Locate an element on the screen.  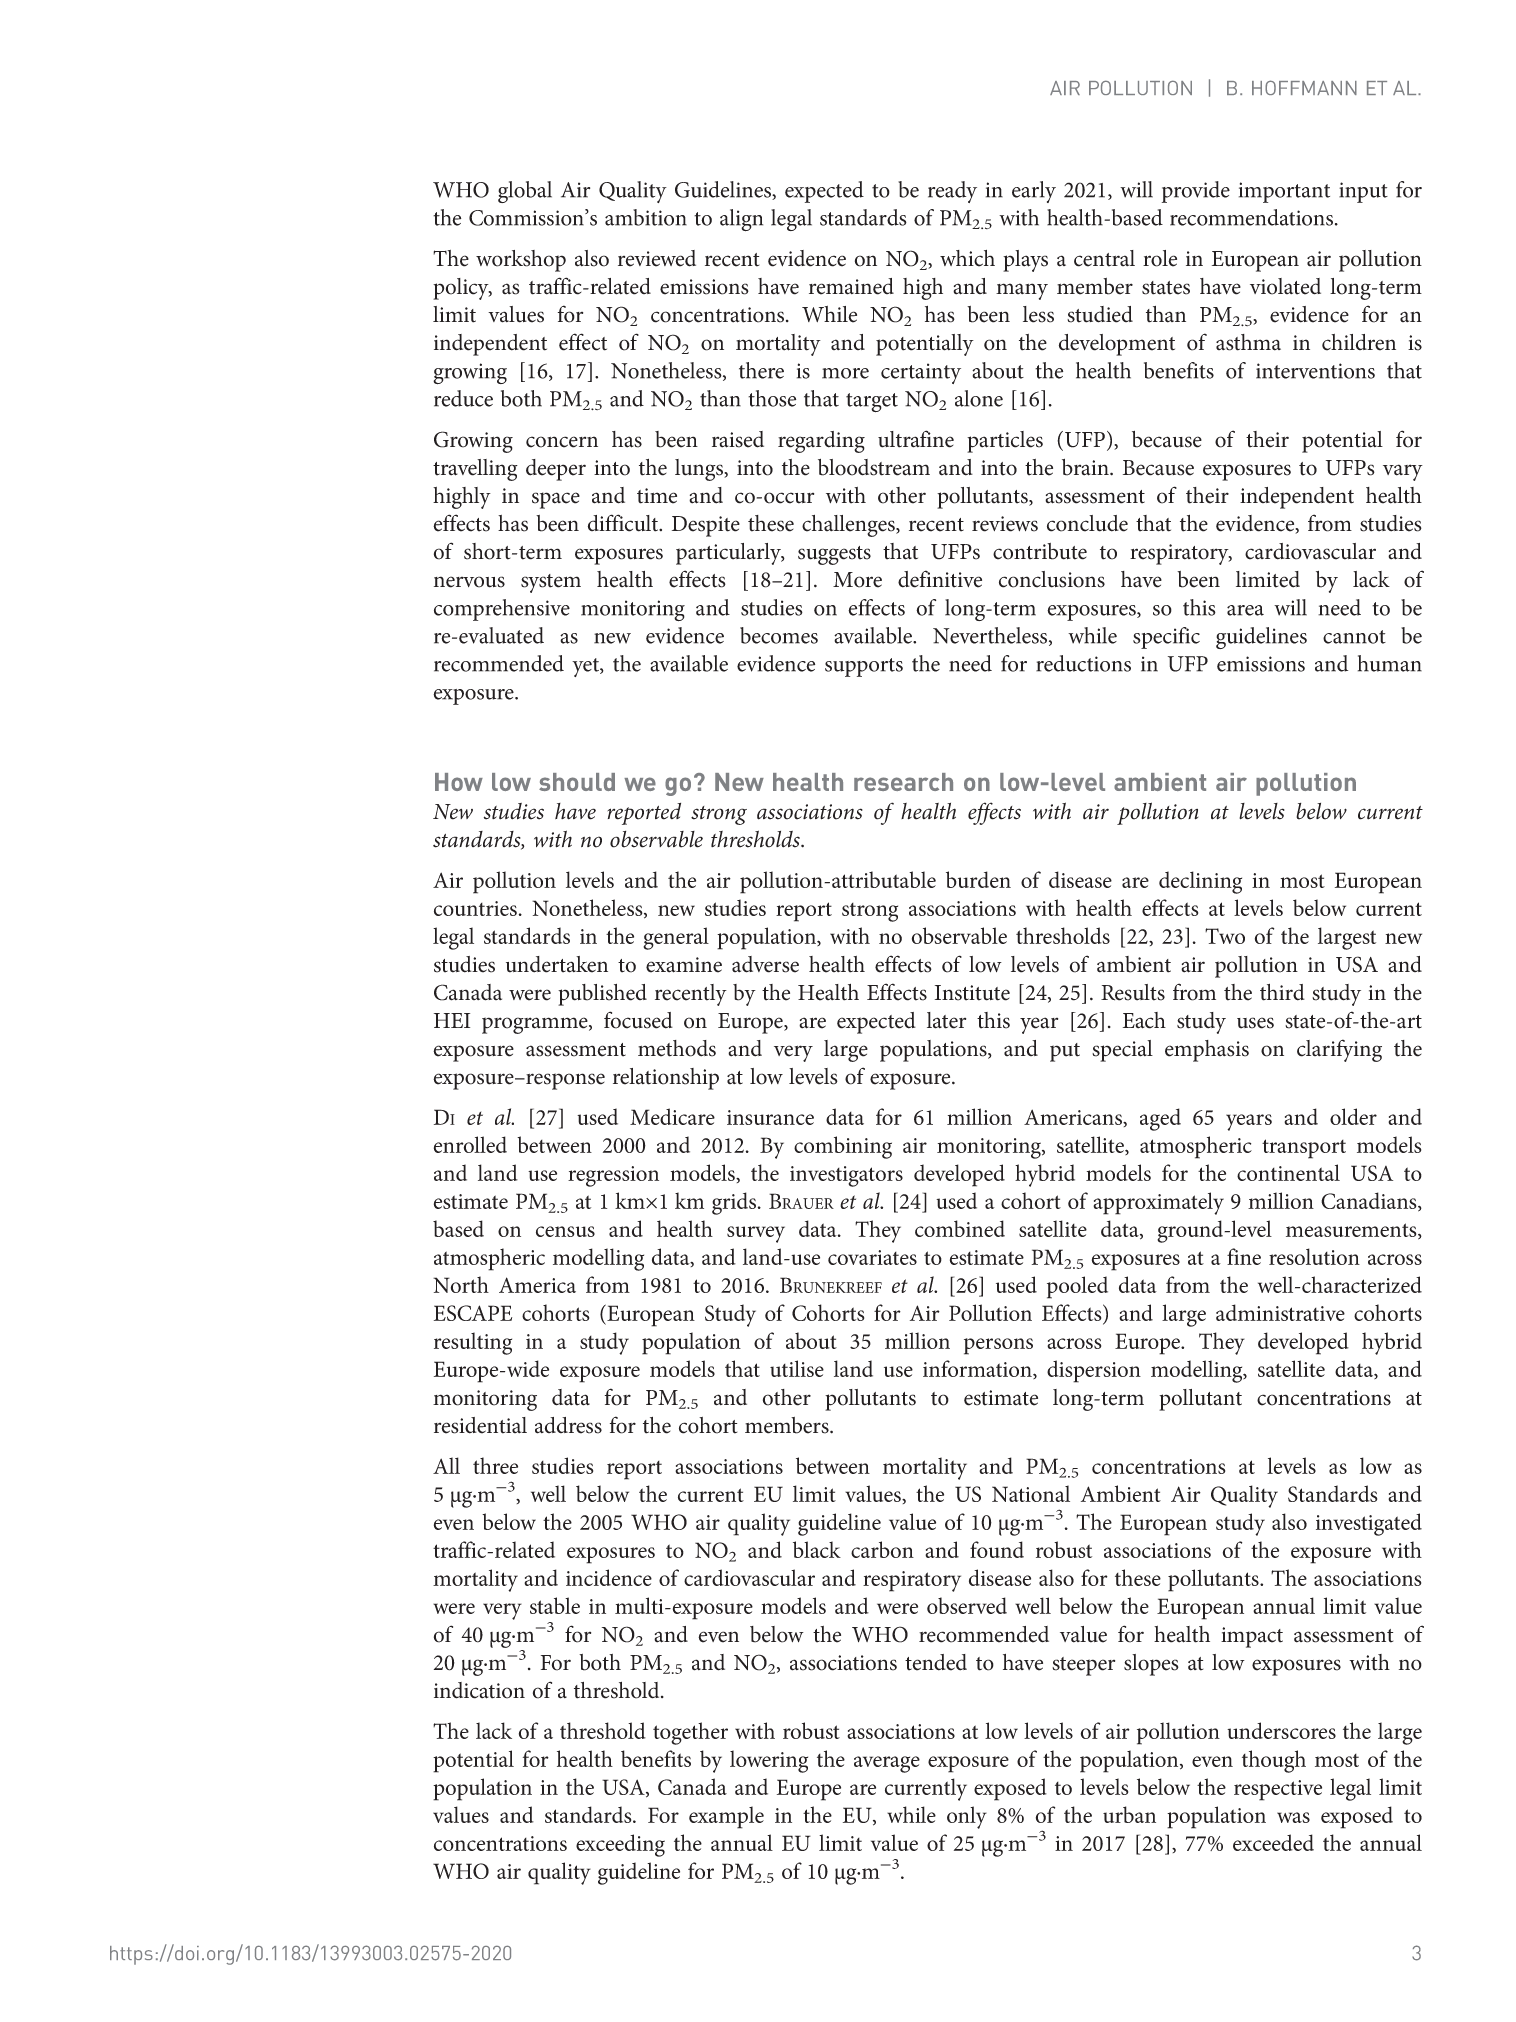
exceeding is located at coordinates (620, 1845).
